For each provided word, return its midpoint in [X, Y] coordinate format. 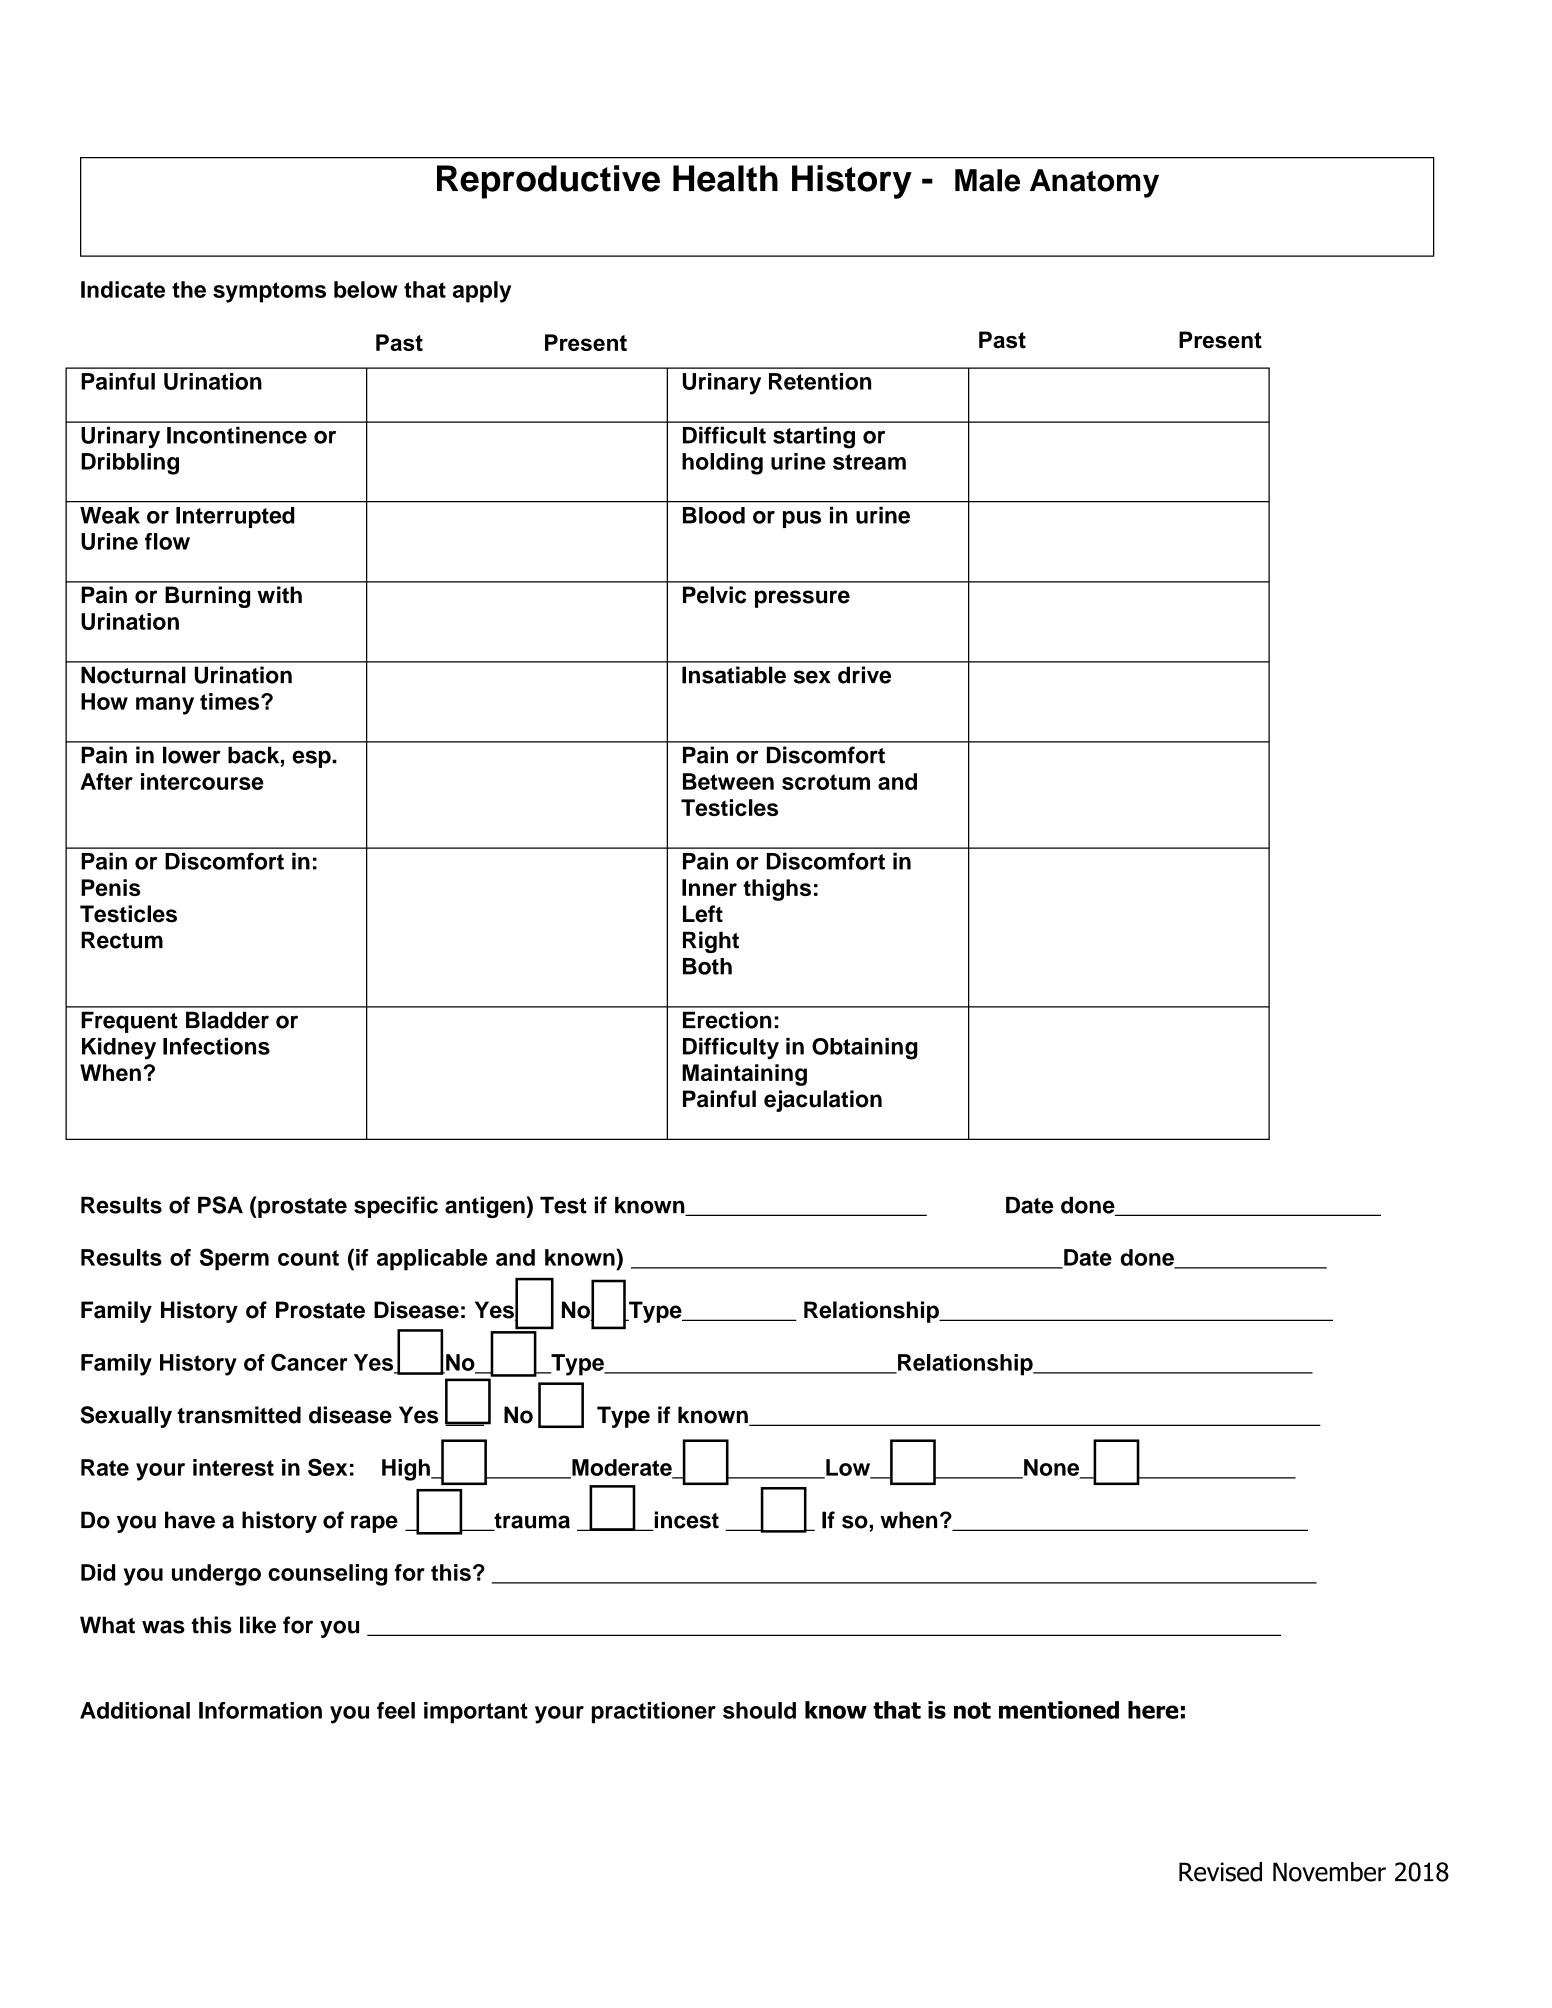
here [1153, 1710]
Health [725, 178]
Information [260, 1710]
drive [864, 675]
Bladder [227, 1020]
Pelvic [715, 595]
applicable [432, 1260]
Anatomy [1094, 183]
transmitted [239, 1415]
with [279, 595]
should [759, 1710]
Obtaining [865, 1049]
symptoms [269, 292]
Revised [1220, 1872]
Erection [727, 1020]
